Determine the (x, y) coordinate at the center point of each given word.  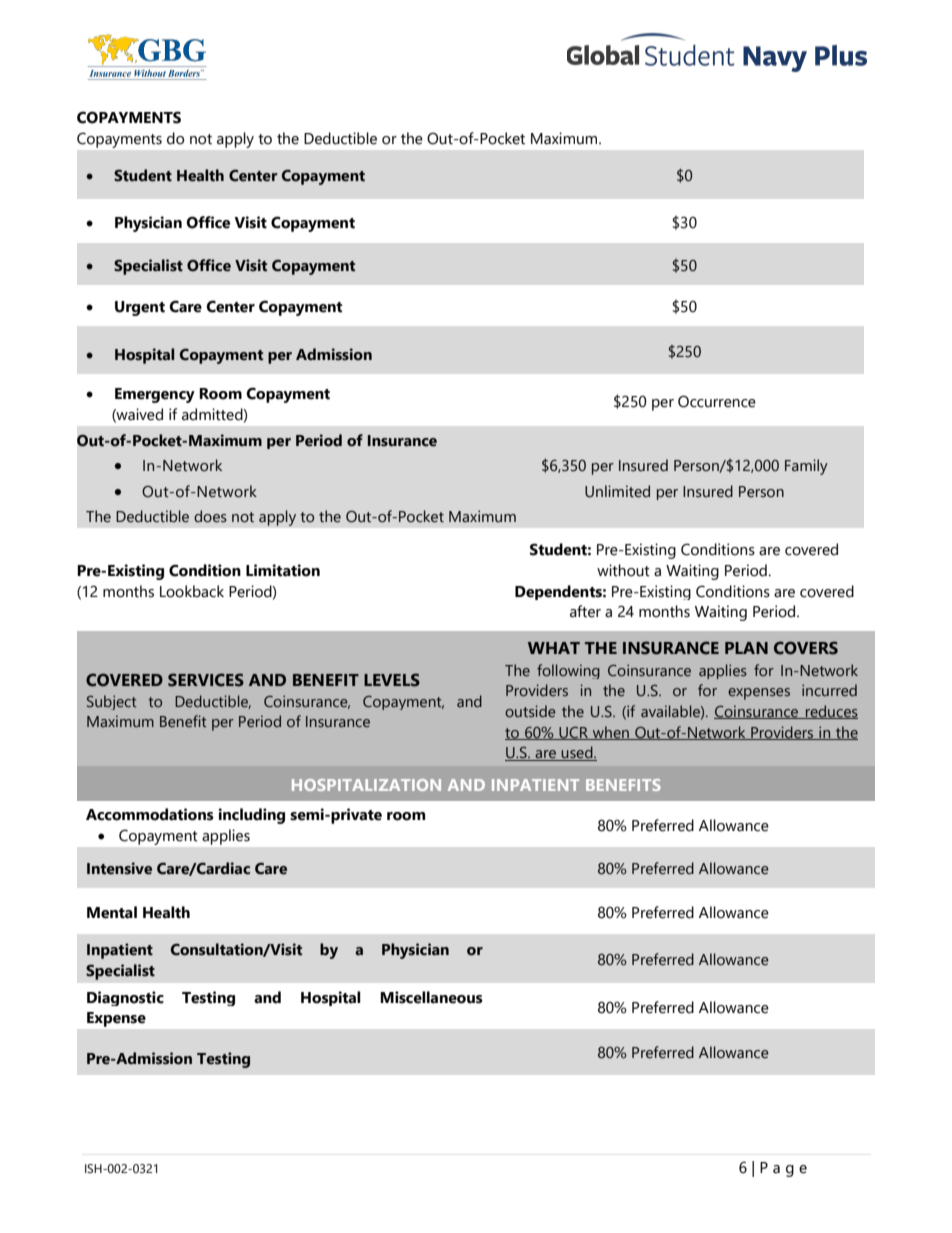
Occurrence (717, 401)
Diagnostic (125, 998)
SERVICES (206, 680)
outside (530, 711)
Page (783, 1169)
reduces (831, 712)
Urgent (140, 308)
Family (806, 467)
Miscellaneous (431, 997)
